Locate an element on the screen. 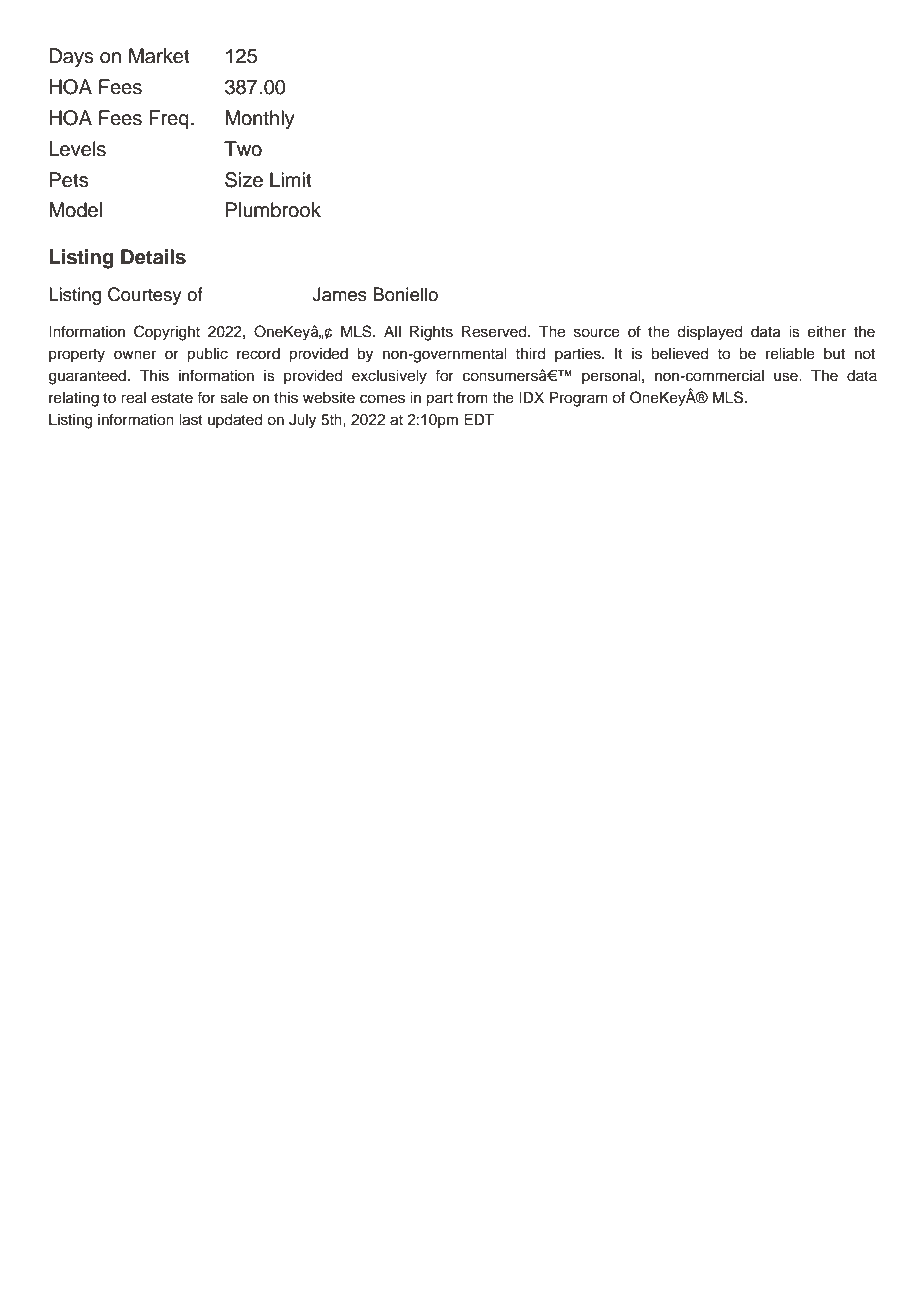 The image size is (924, 1308). Monthly is located at coordinates (260, 120).
